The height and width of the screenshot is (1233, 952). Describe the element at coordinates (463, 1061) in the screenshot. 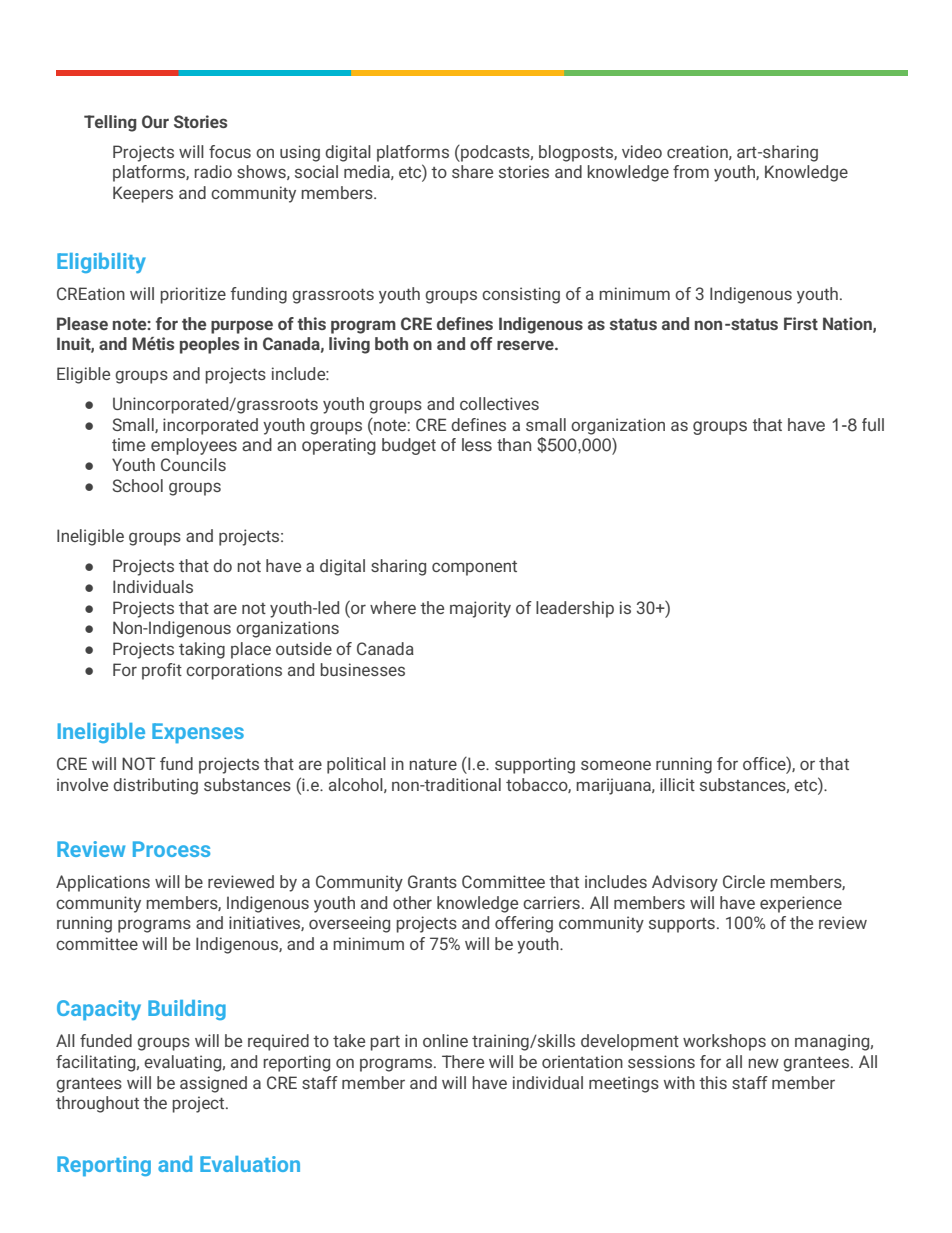

I see `There` at that location.
